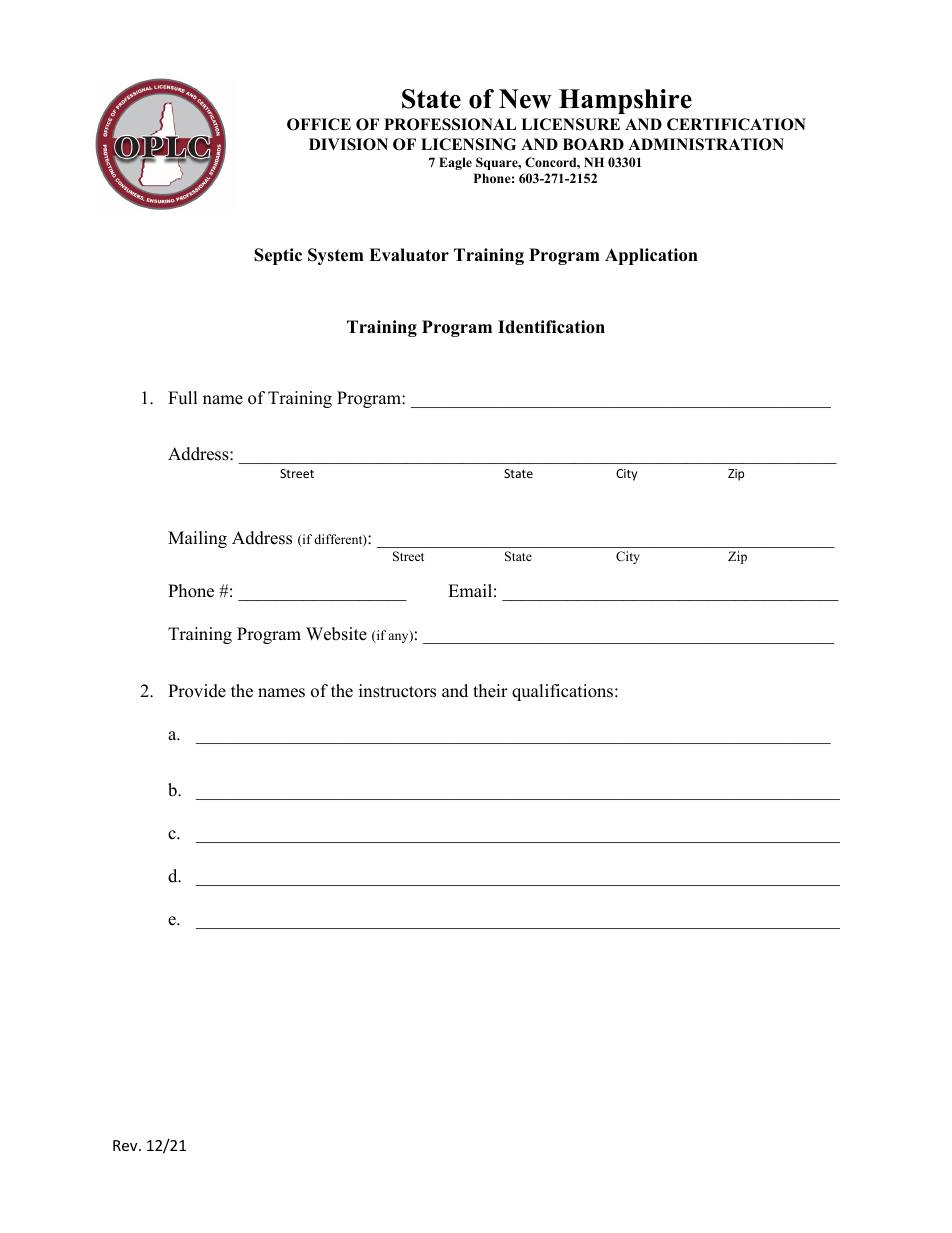  I want to click on Identification, so click(551, 327).
